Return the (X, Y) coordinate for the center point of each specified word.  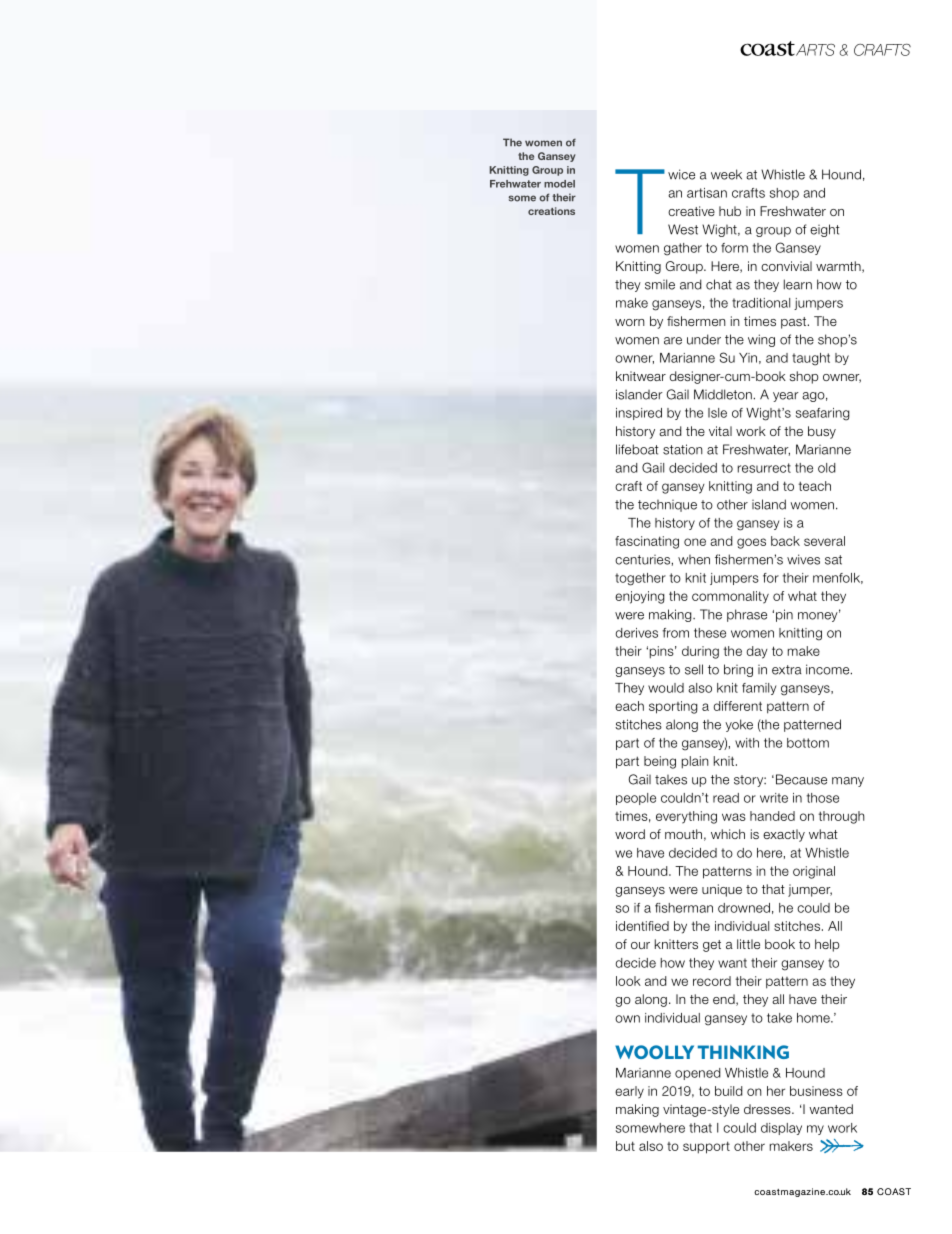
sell (694, 669)
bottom (808, 743)
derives (637, 633)
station (683, 449)
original (814, 872)
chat (719, 284)
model (559, 184)
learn (798, 284)
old (827, 468)
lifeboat (637, 449)
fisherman (684, 908)
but (625, 1146)
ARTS (815, 50)
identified (642, 926)
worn (630, 322)
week (726, 174)
